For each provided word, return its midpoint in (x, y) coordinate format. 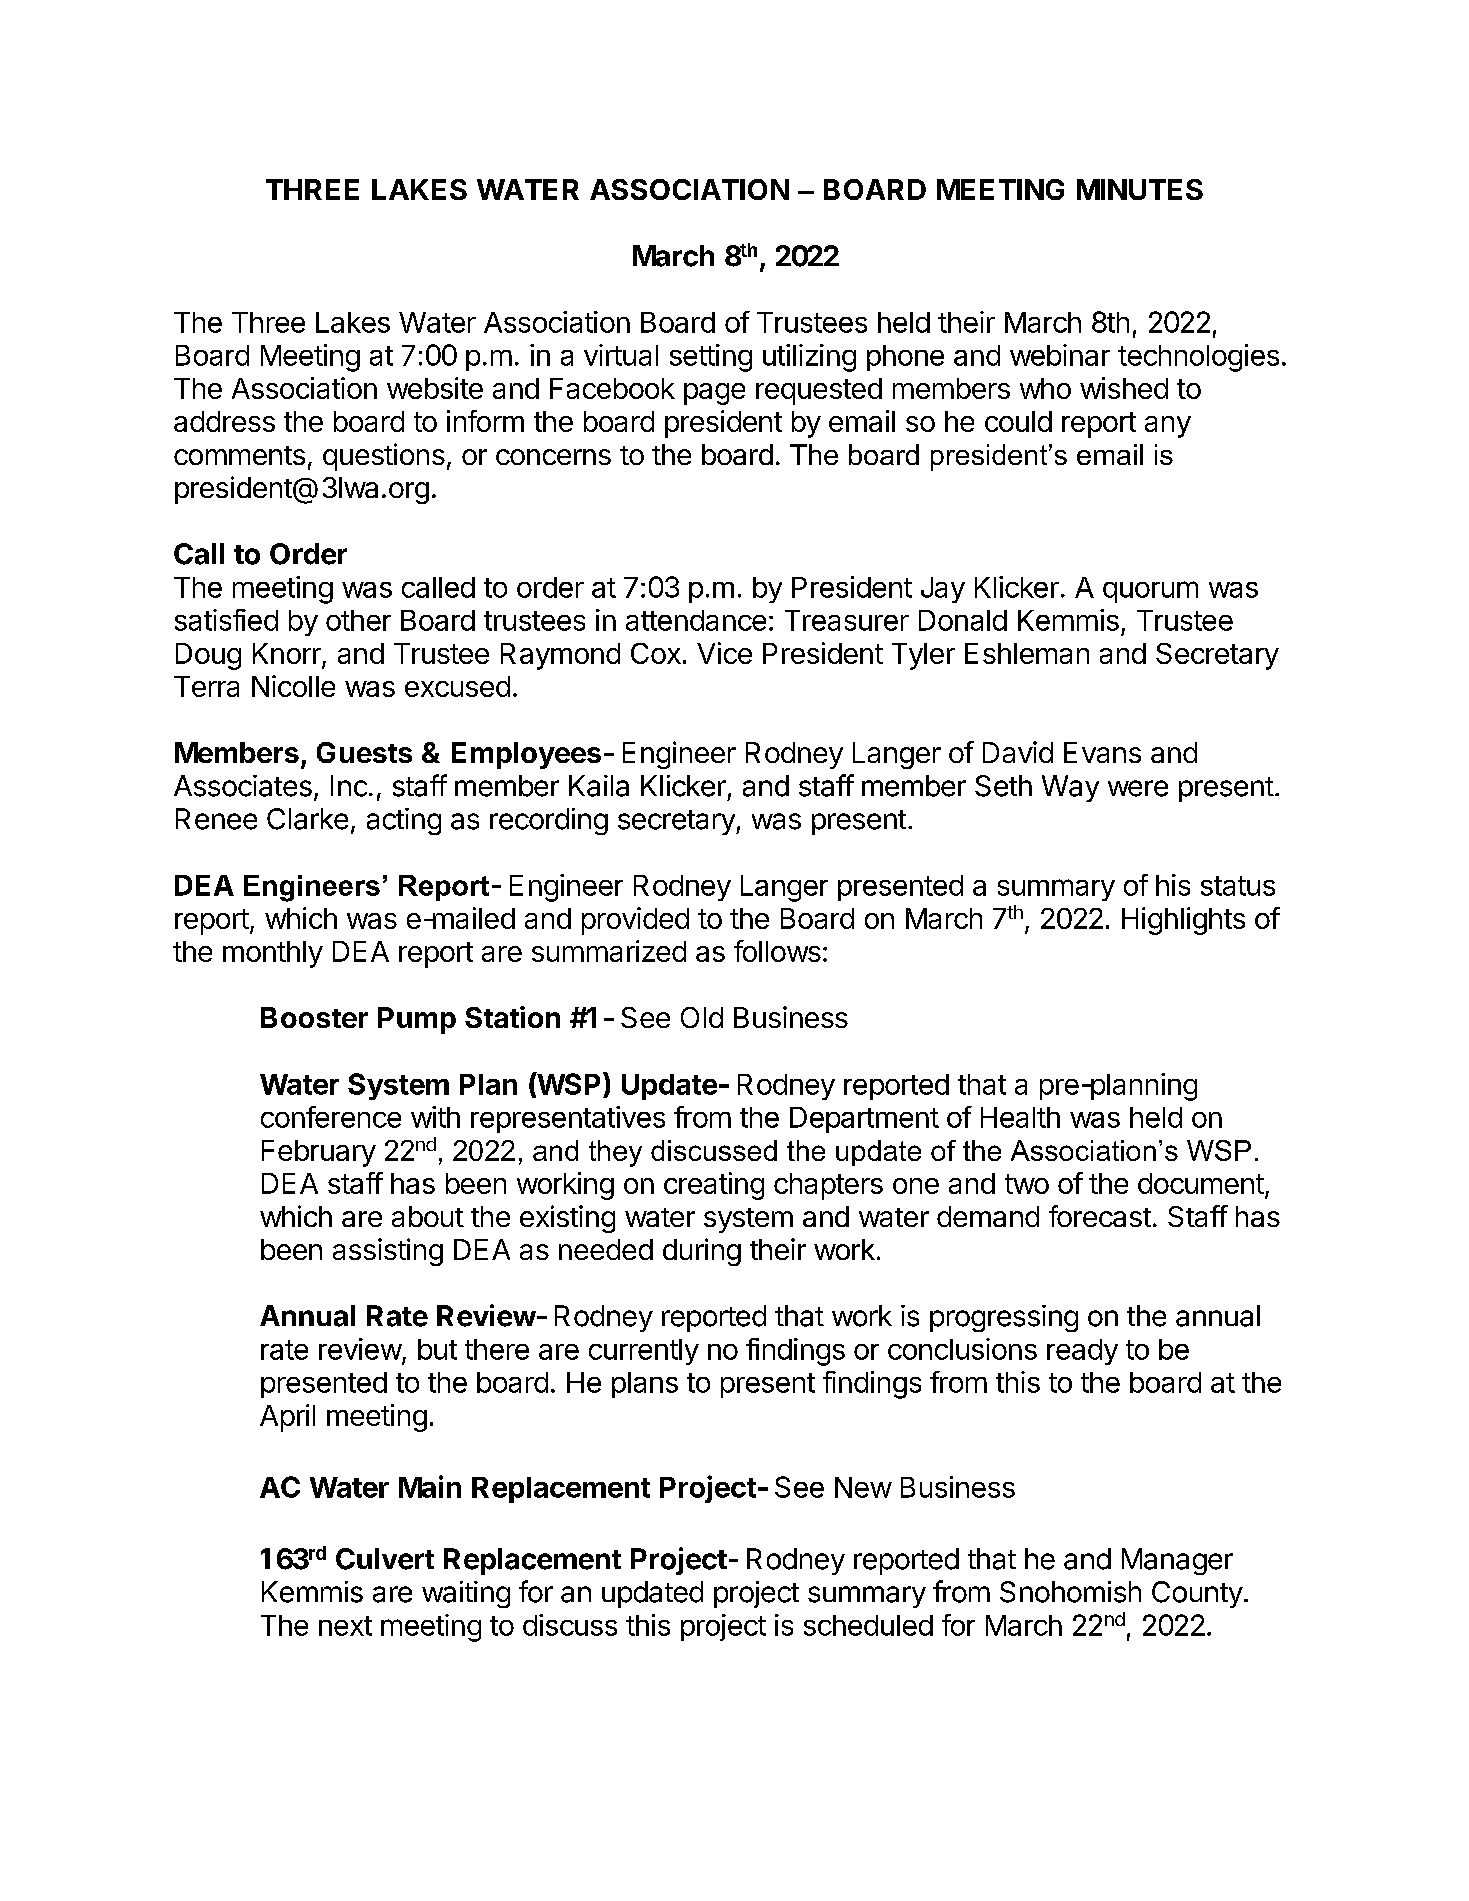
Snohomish (1070, 1592)
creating (714, 1186)
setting (711, 358)
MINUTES (1140, 189)
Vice (724, 653)
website (435, 388)
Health (1020, 1117)
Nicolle (293, 686)
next (345, 1626)
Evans (1102, 752)
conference (331, 1117)
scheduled (868, 1625)
